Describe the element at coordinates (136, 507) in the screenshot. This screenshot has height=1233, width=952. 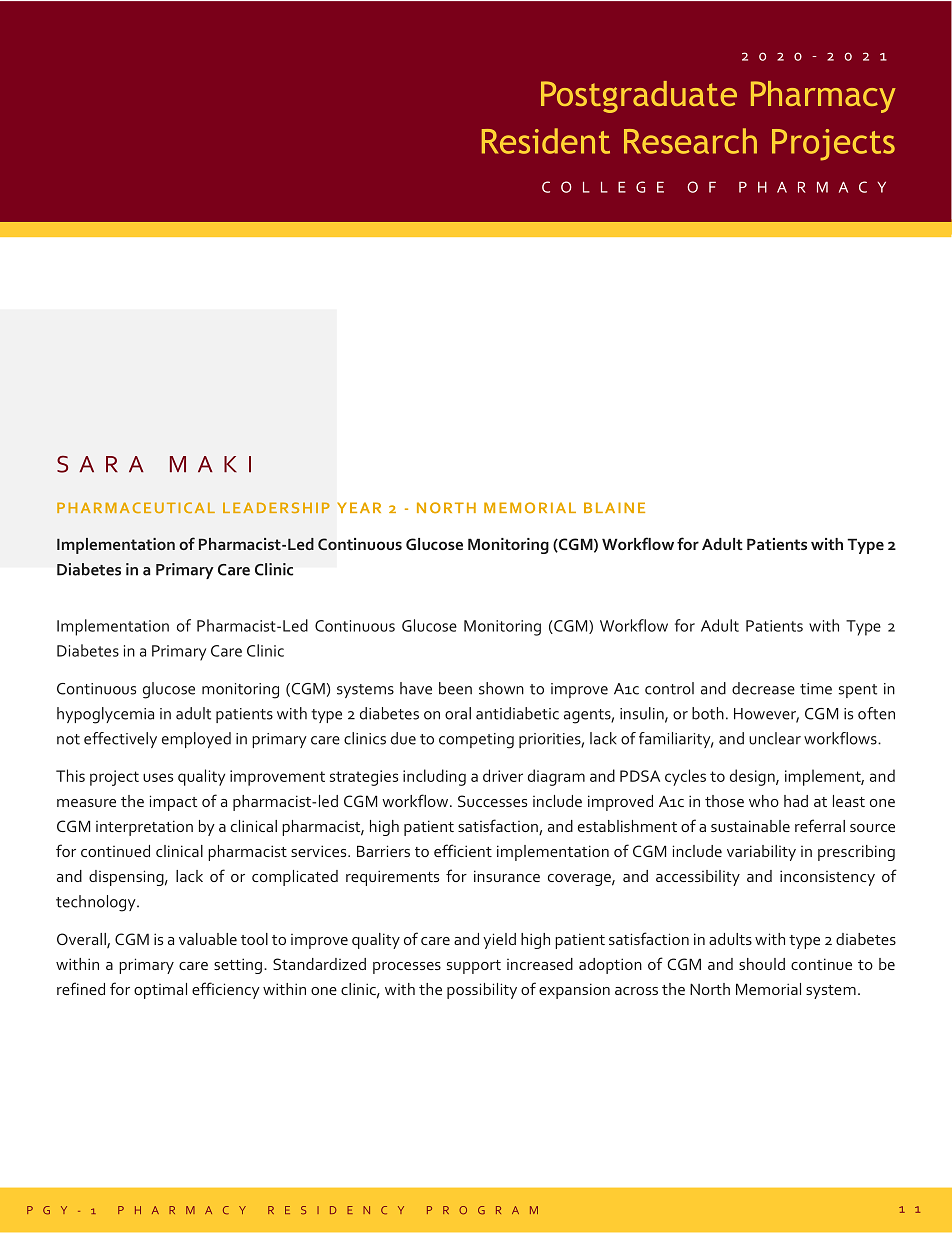
I see `PHARMACEUTICAL` at that location.
